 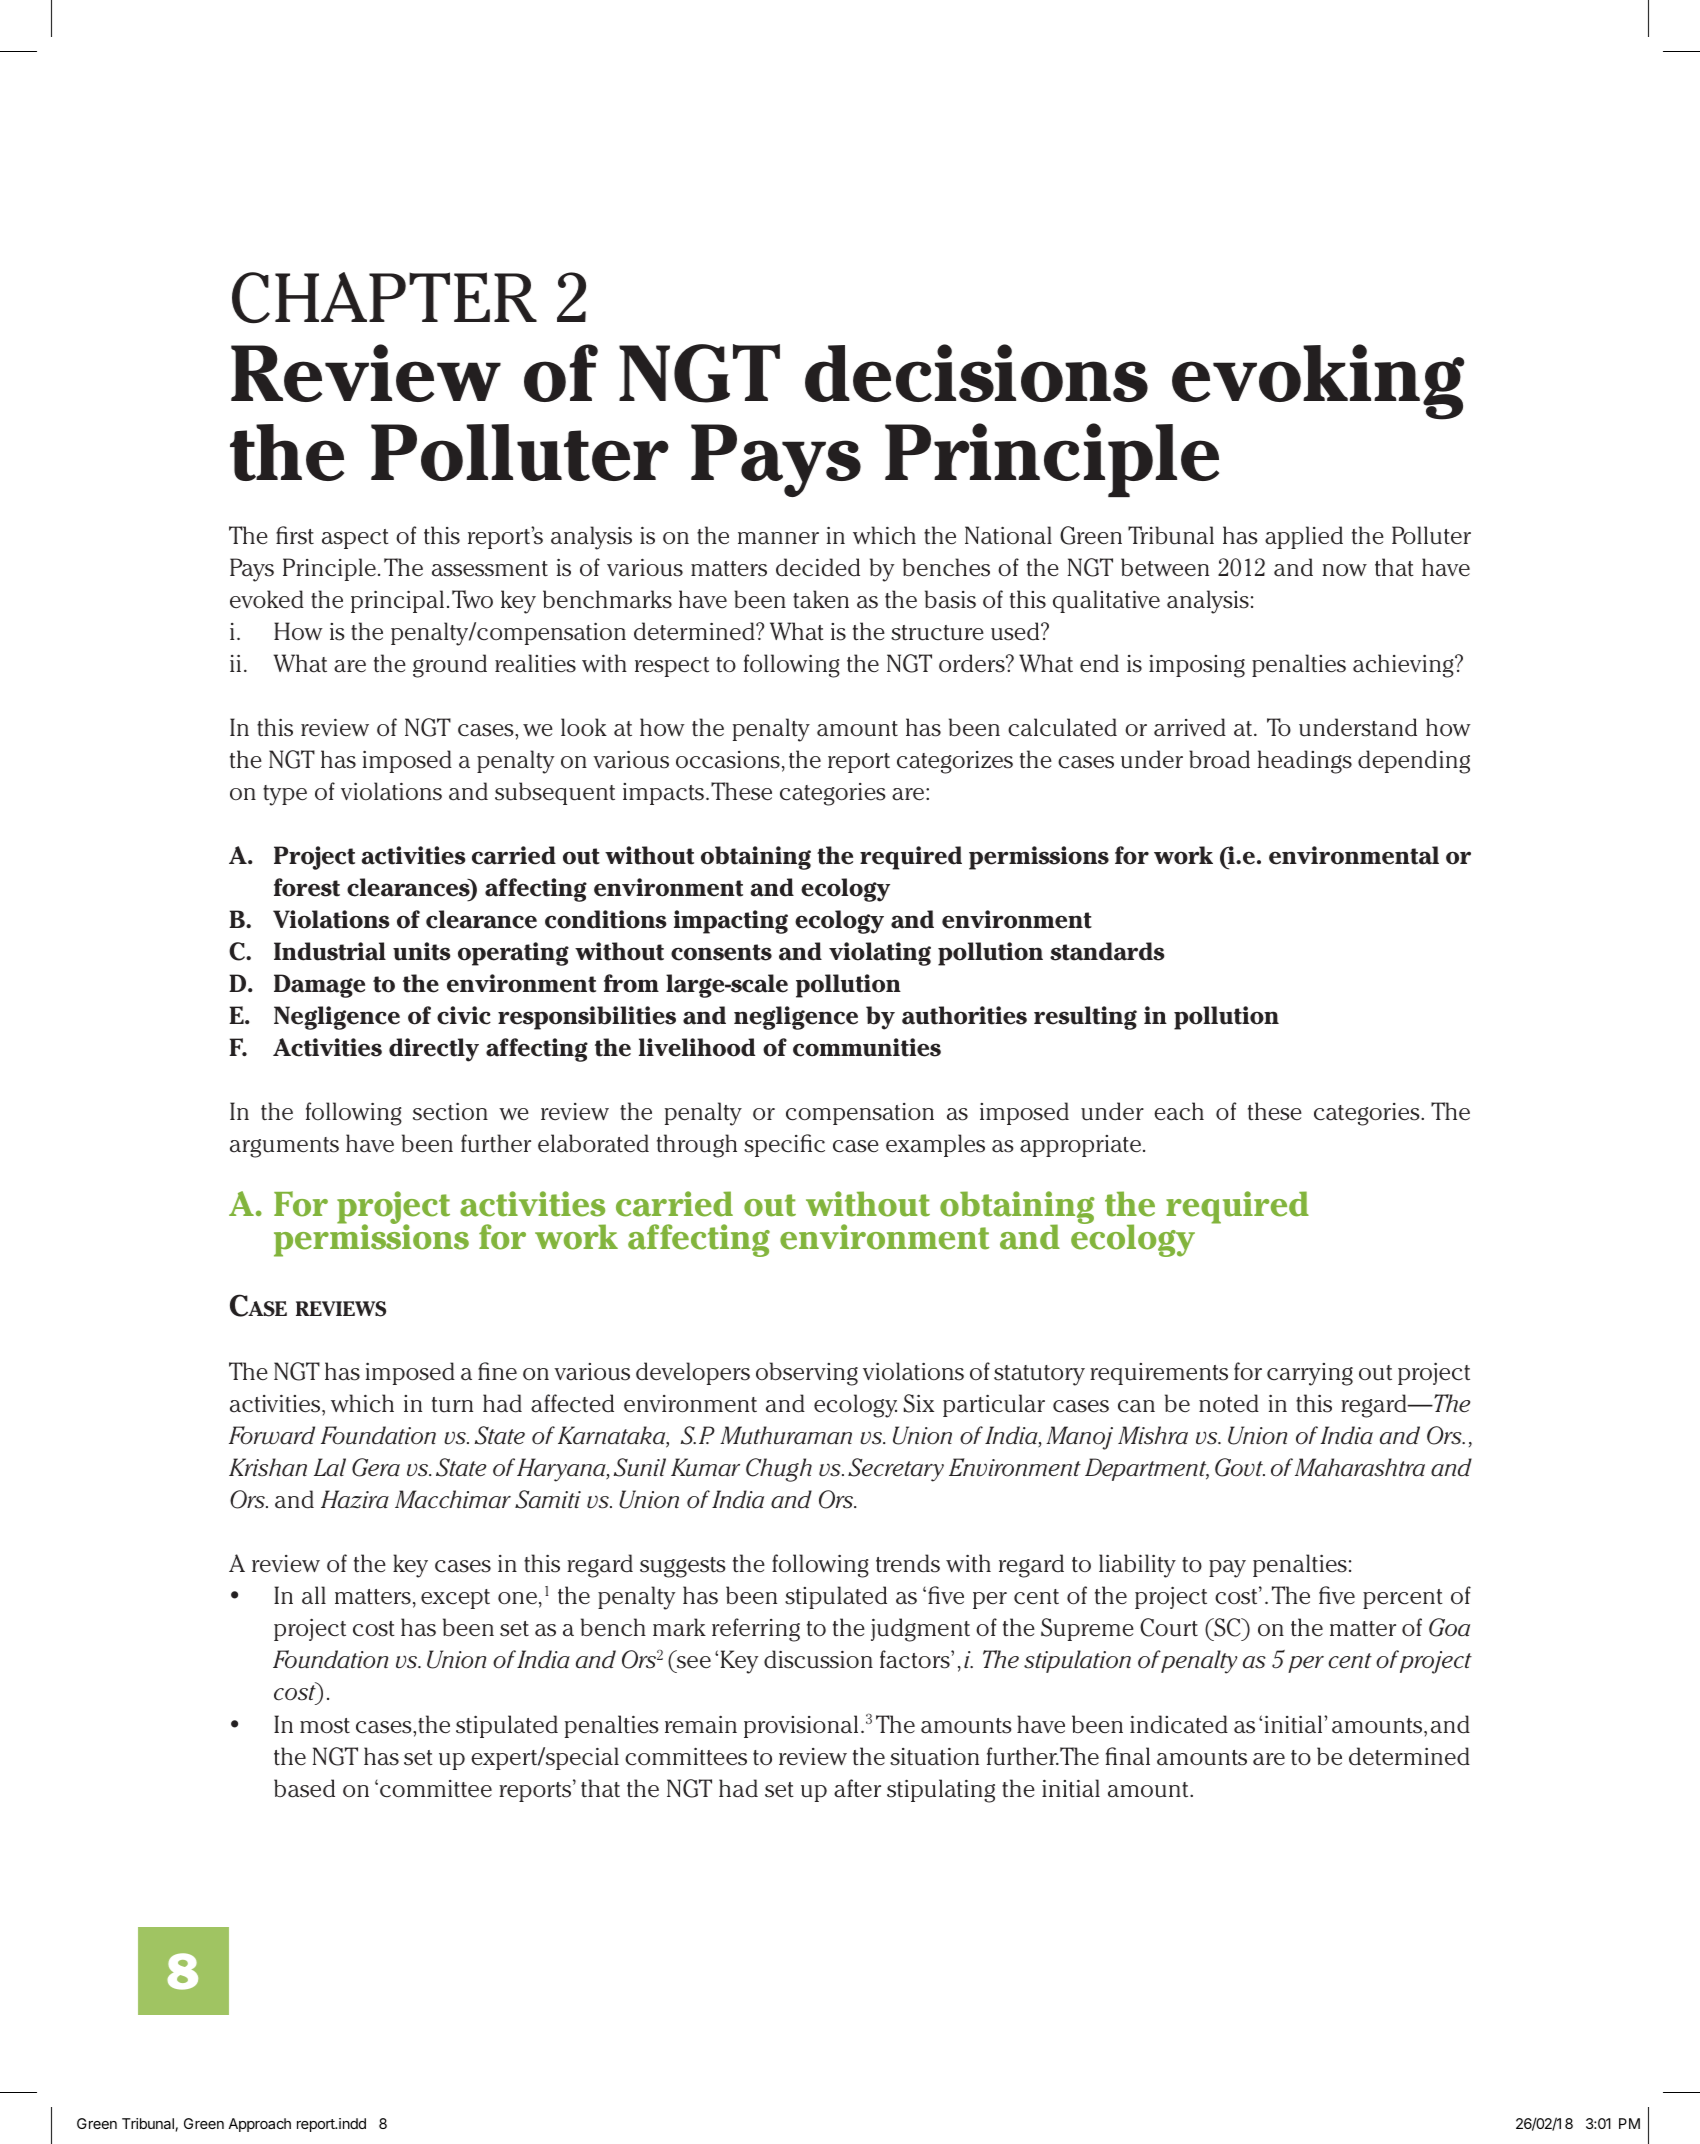 What do you see at coordinates (1179, 1111) in the page?
I see `each` at bounding box center [1179, 1111].
